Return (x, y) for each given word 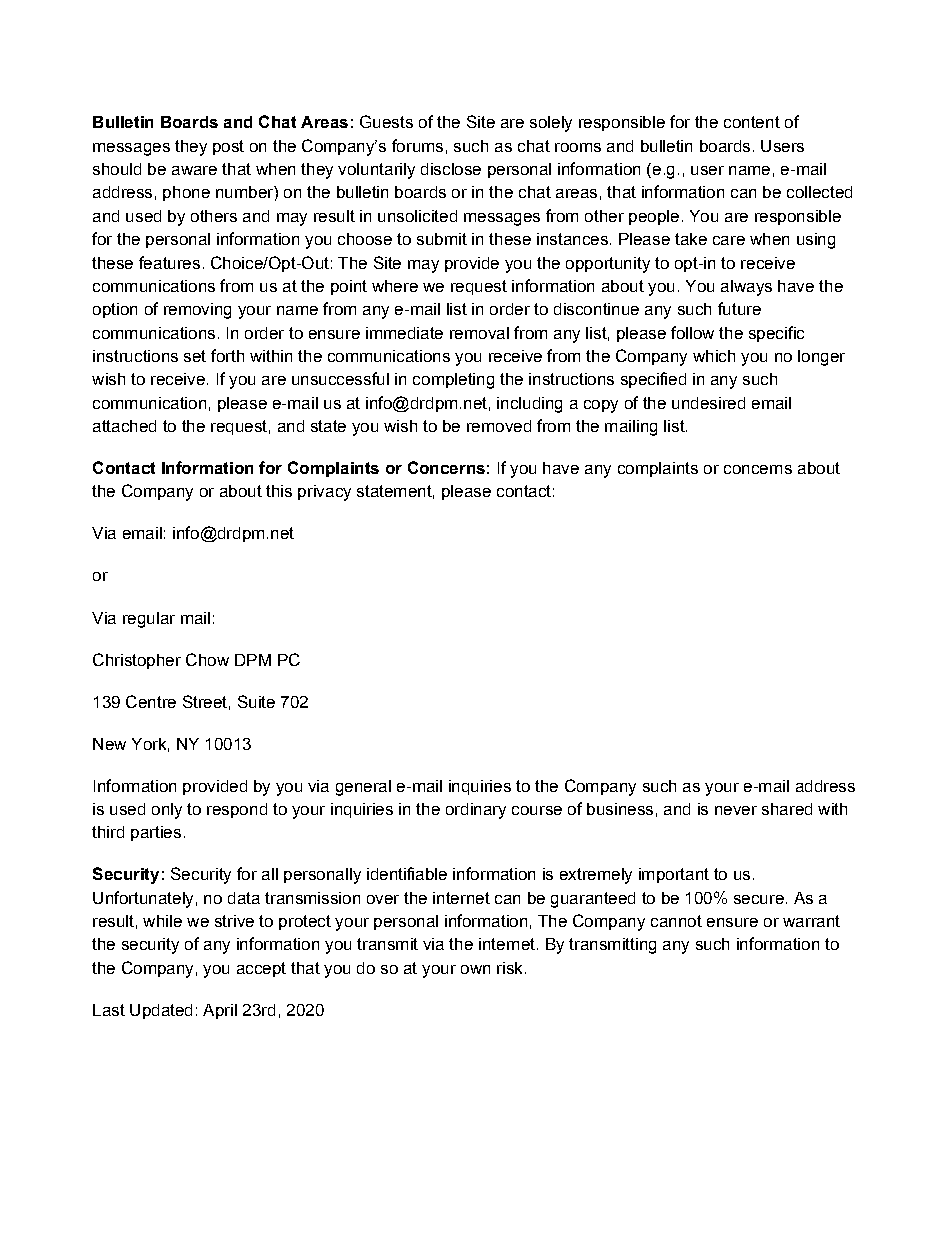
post (228, 147)
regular (149, 620)
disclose (451, 169)
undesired (708, 403)
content (752, 122)
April (220, 1011)
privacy (324, 493)
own (475, 969)
